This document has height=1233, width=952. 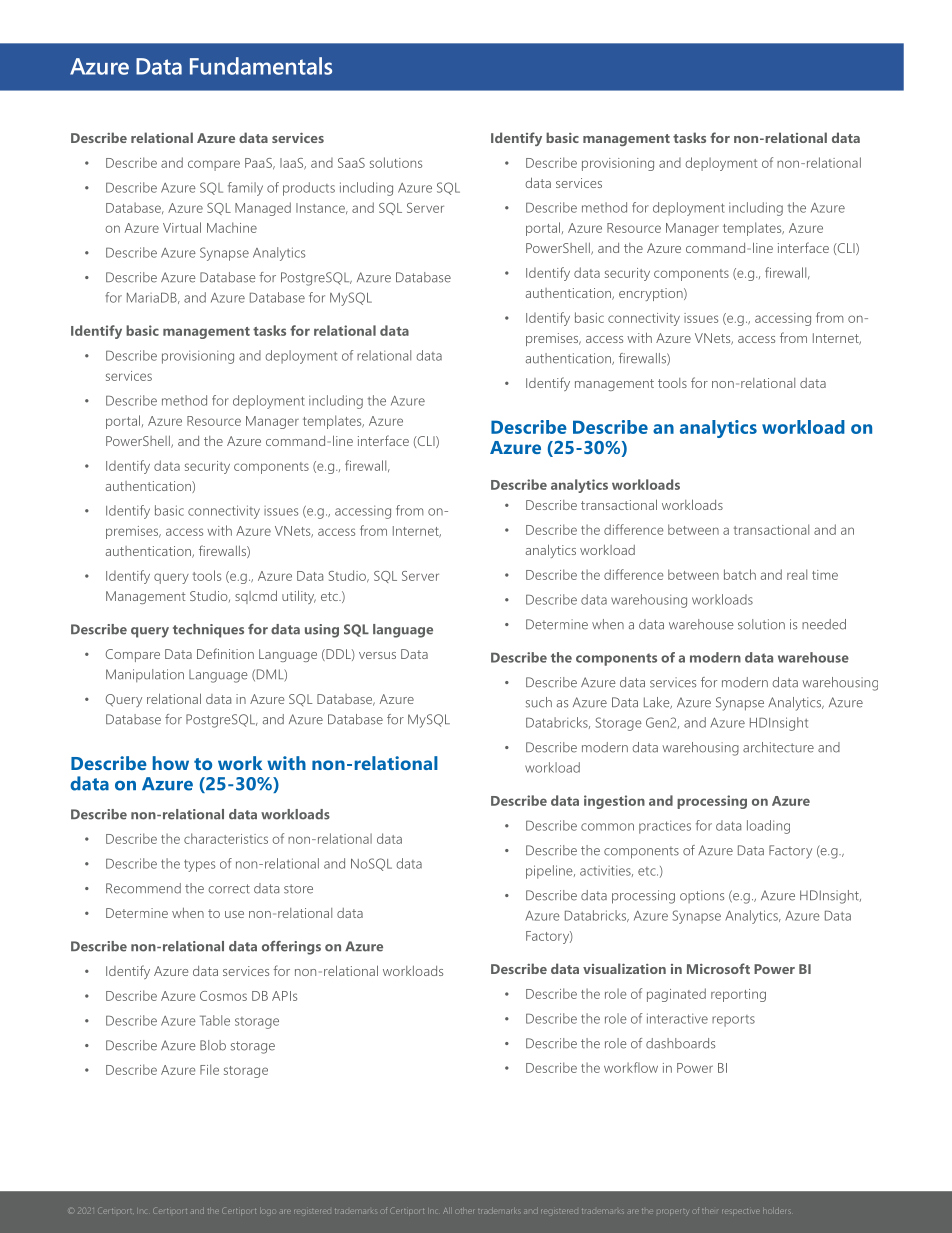 I want to click on sqlcmd, so click(x=256, y=597).
